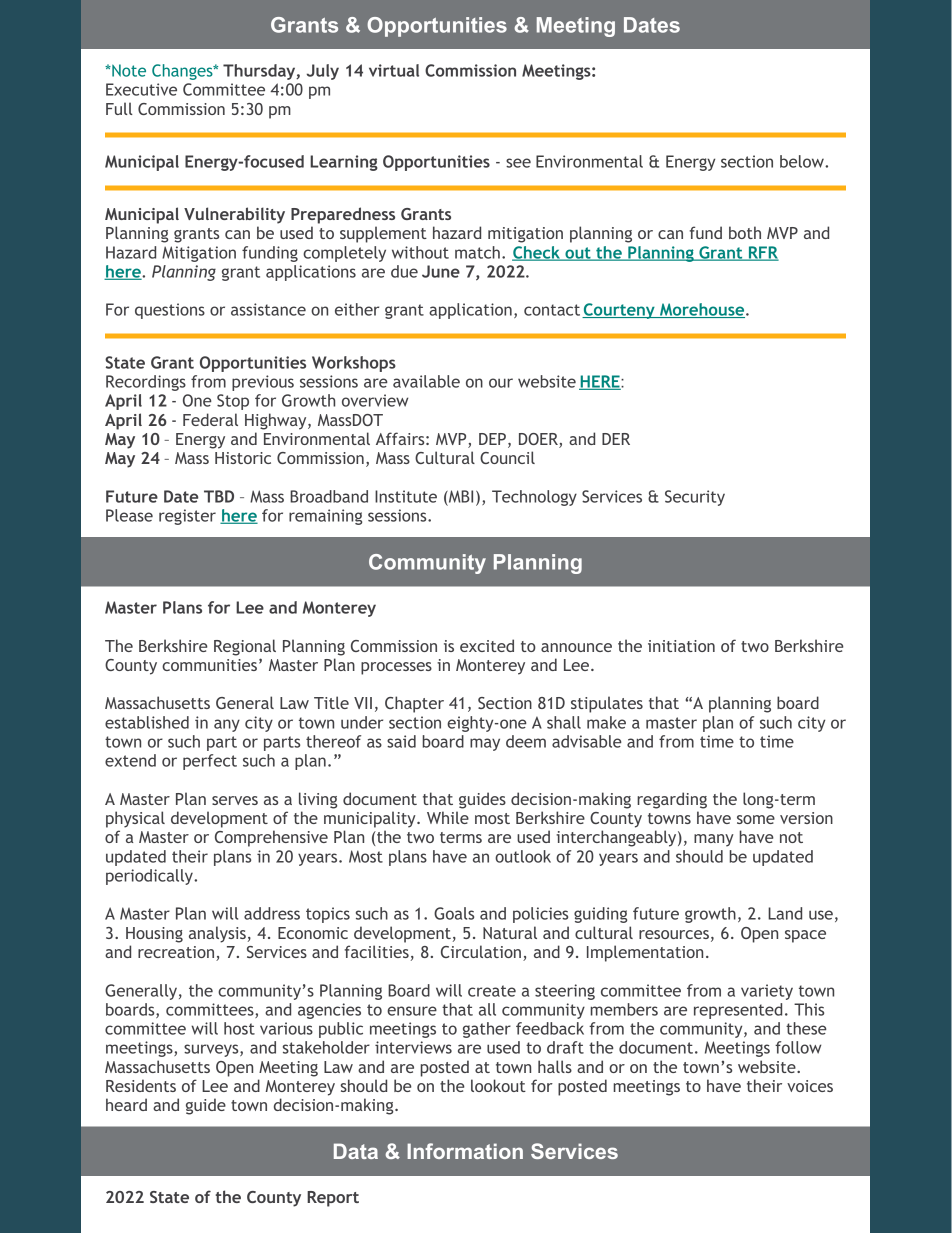  I want to click on serves, so click(235, 800).
